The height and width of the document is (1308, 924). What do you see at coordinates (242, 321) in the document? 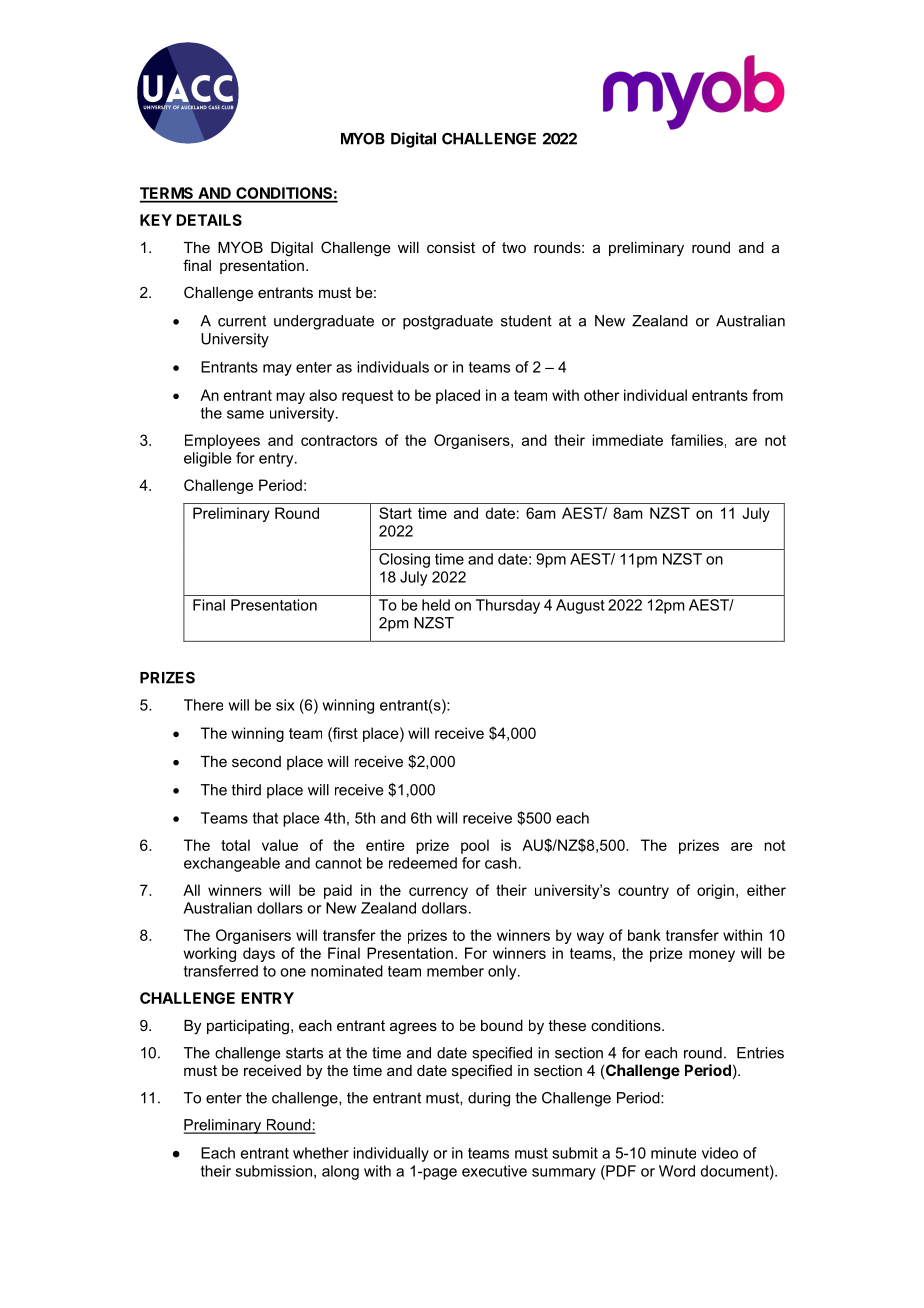
I see `current` at bounding box center [242, 321].
